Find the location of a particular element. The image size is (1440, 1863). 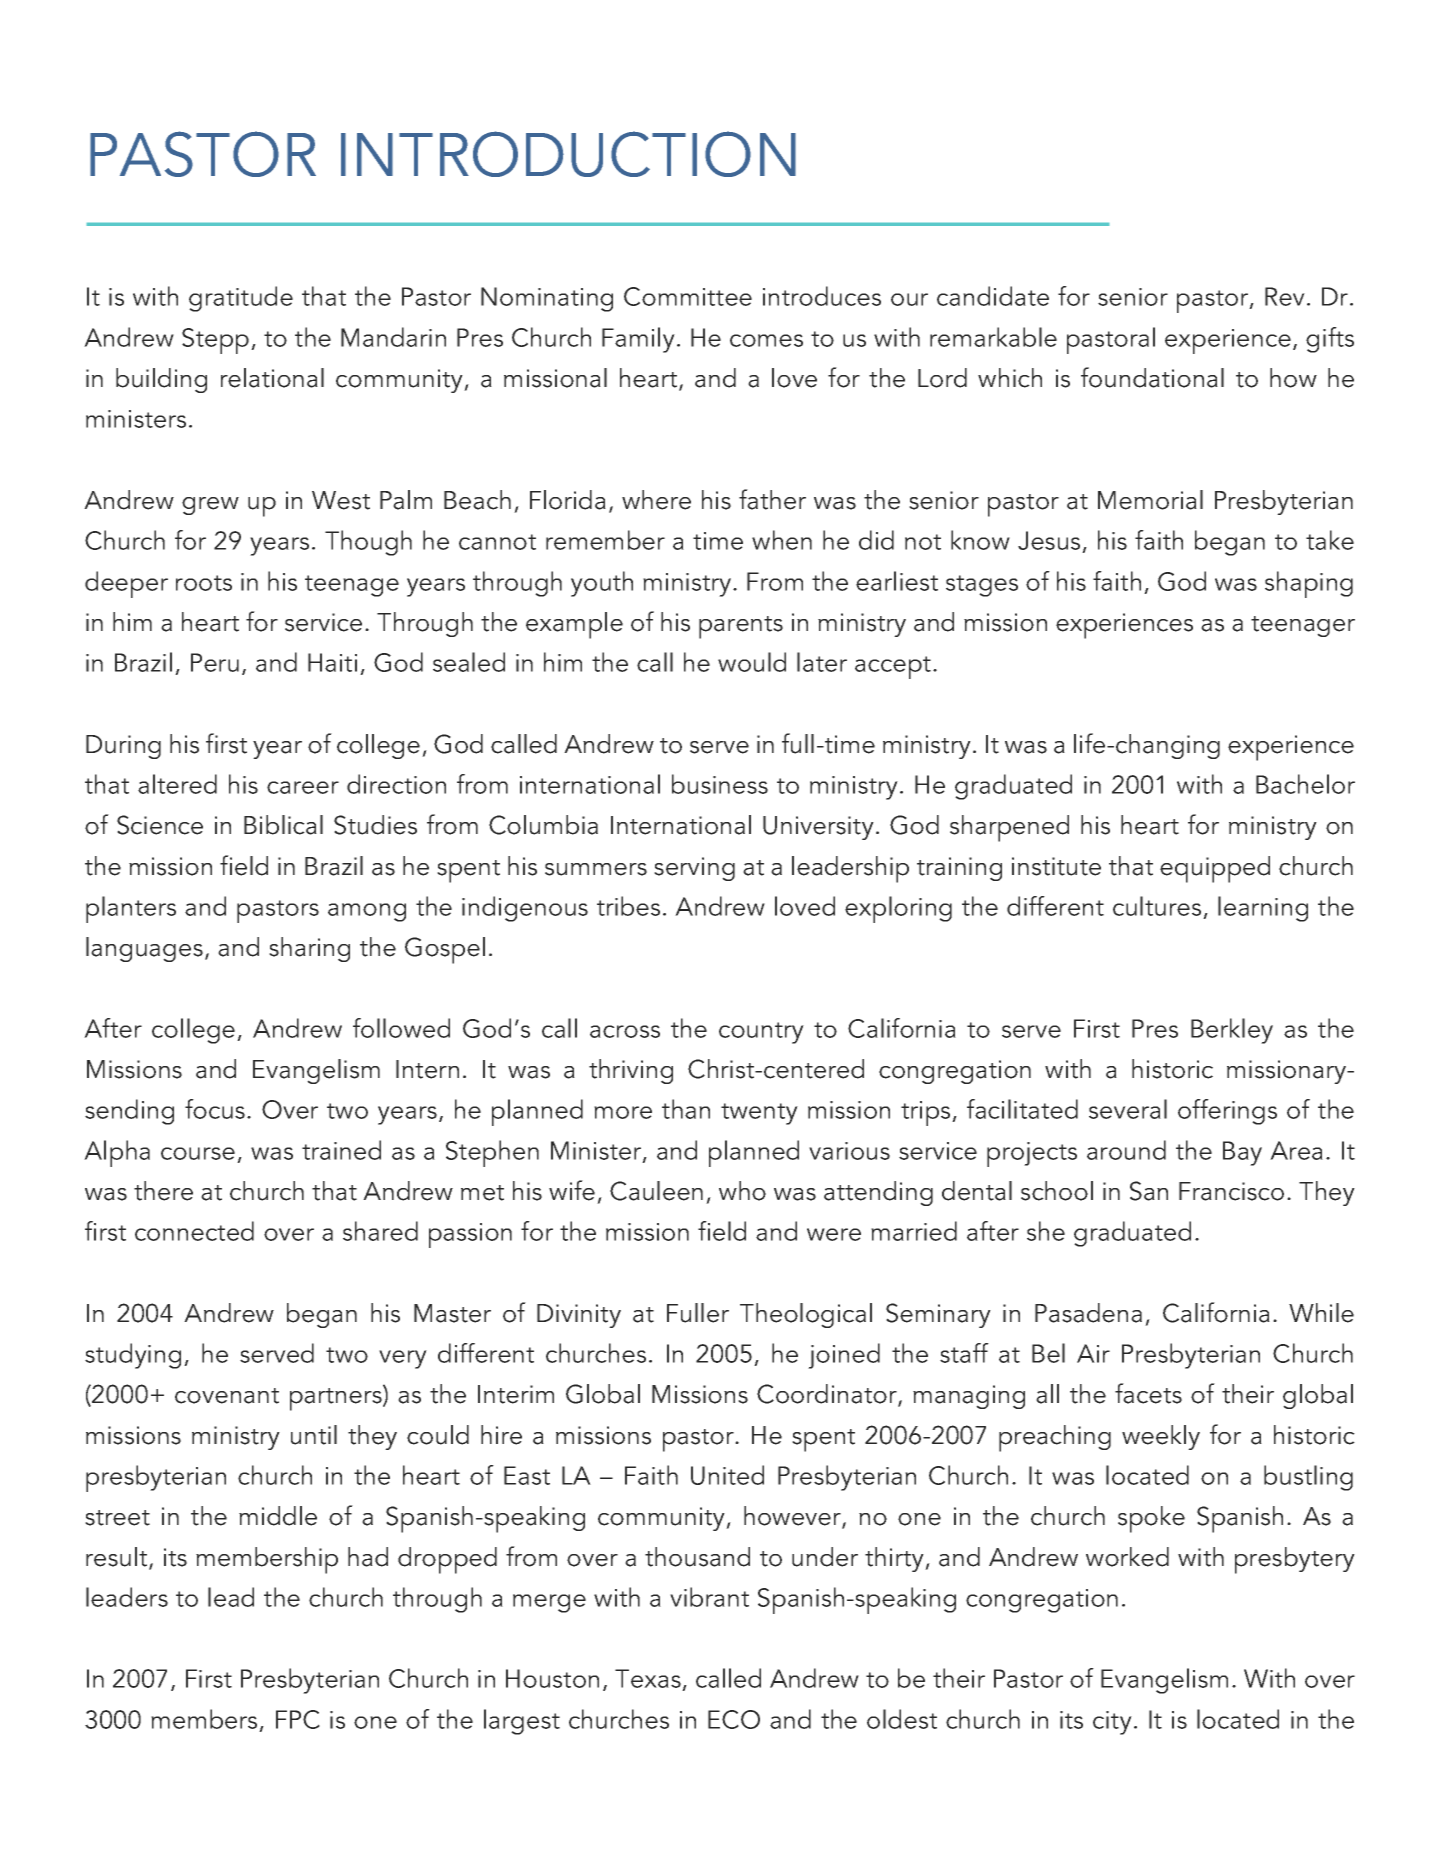

FPC is located at coordinates (298, 1719).
